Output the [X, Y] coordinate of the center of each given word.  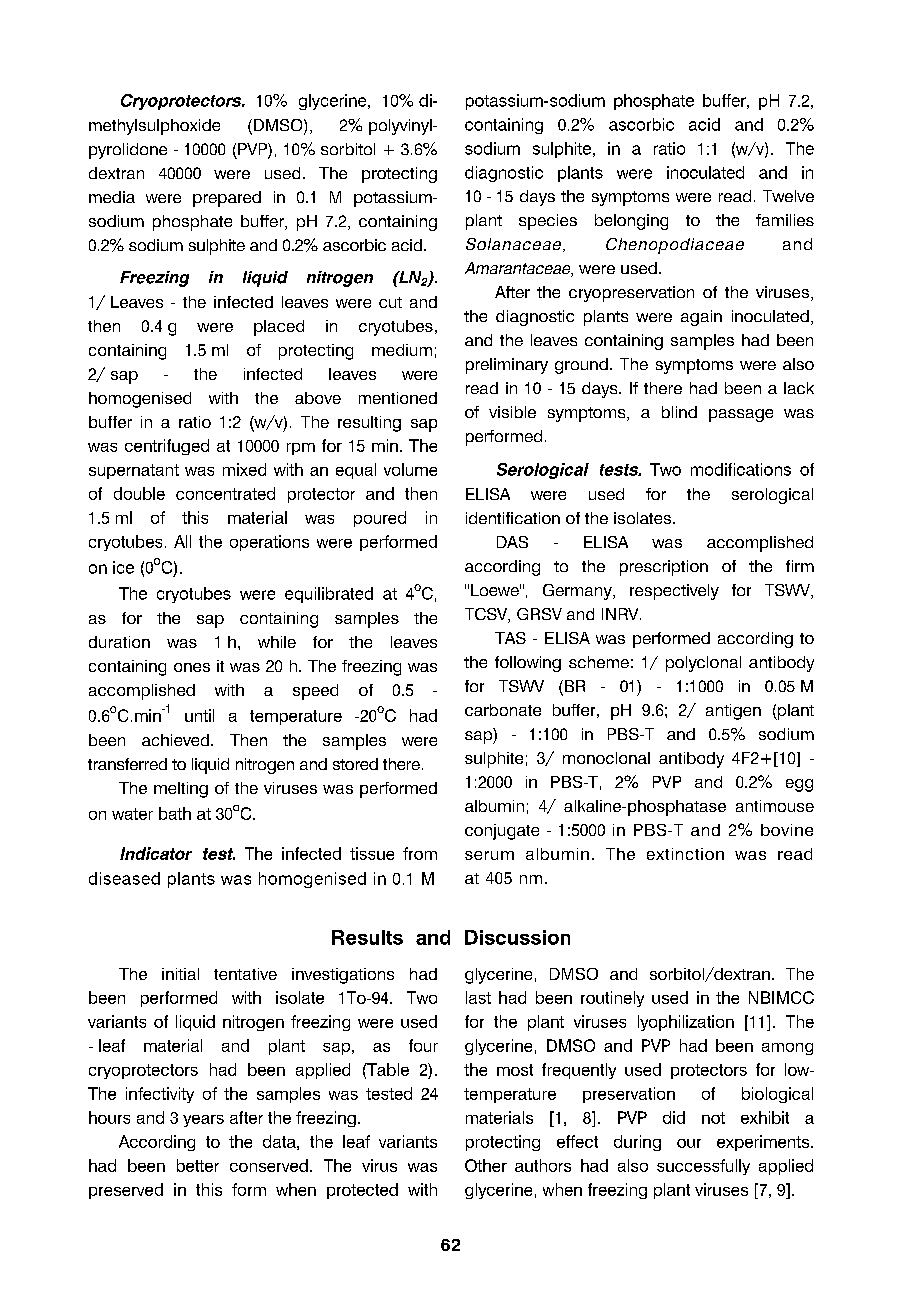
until [199, 715]
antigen [733, 712]
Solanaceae [513, 244]
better [198, 1165]
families [785, 220]
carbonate [503, 710]
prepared [227, 199]
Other [486, 1165]
